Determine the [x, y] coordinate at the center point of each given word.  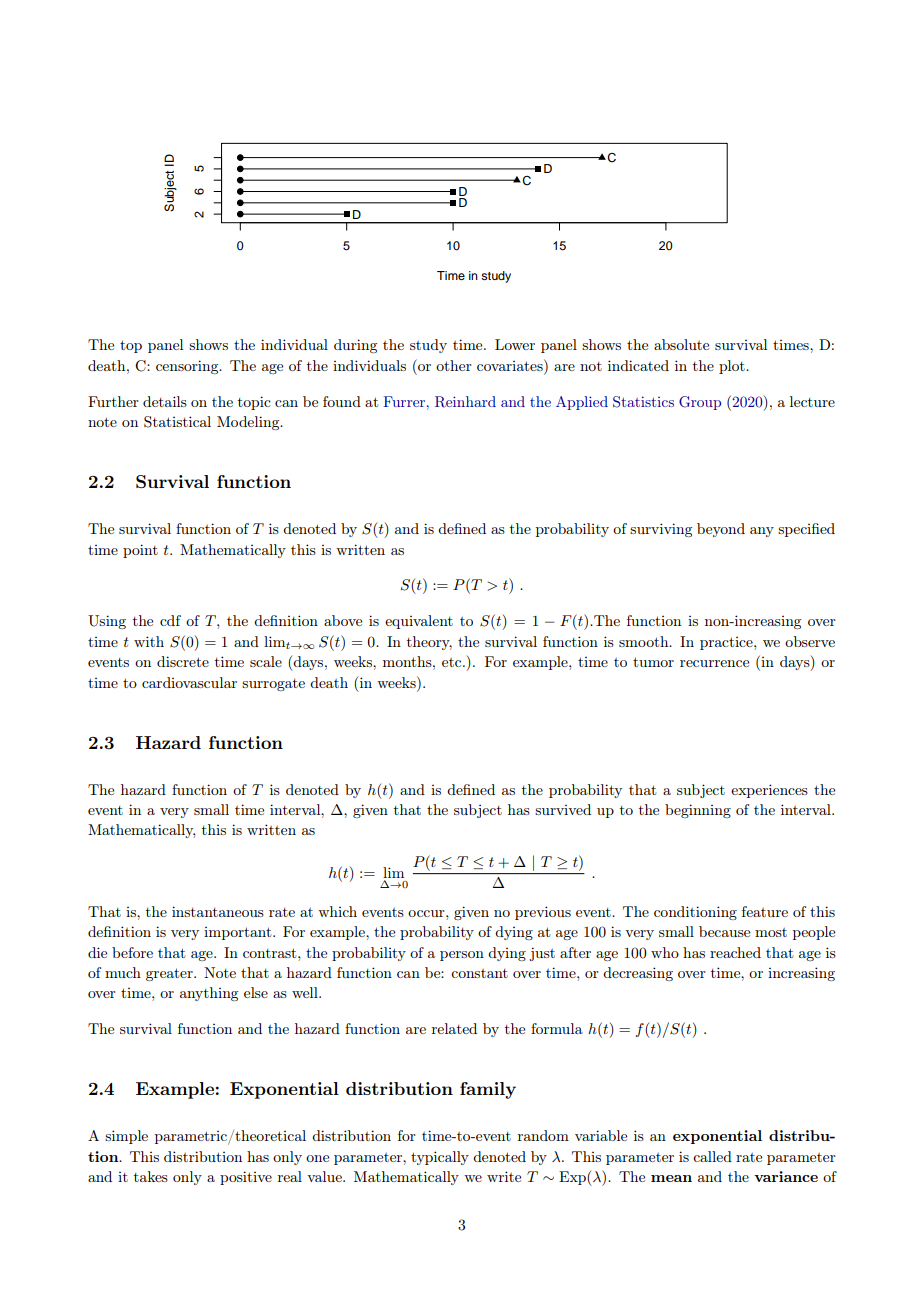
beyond [721, 530]
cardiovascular [189, 682]
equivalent [419, 622]
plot [733, 367]
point [140, 551]
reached [735, 952]
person [462, 956]
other [454, 365]
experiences [769, 791]
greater [170, 974]
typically [440, 1158]
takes [151, 1176]
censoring [188, 367]
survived [563, 809]
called [712, 1156]
